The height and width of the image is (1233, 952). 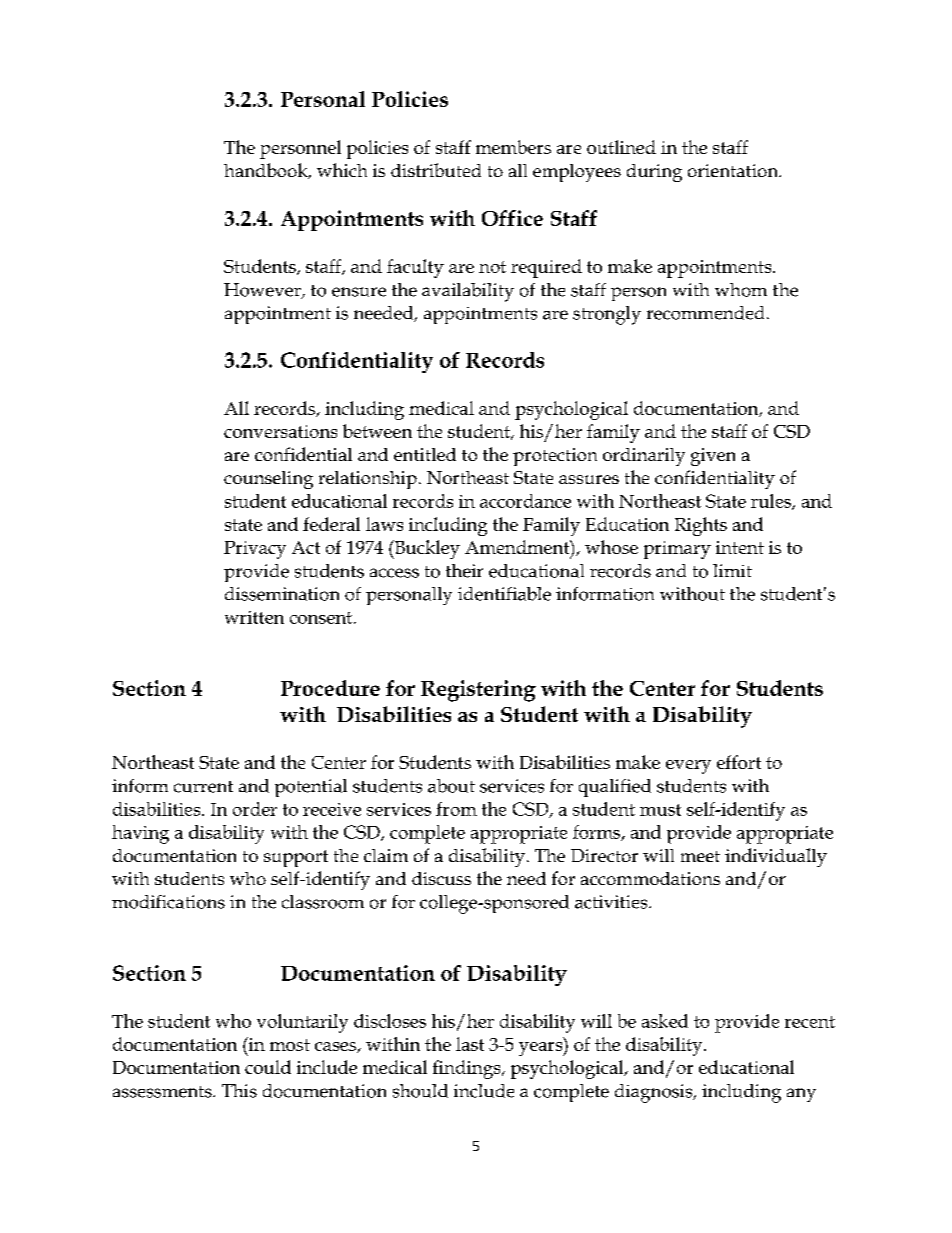 What do you see at coordinates (254, 617) in the image?
I see `written` at bounding box center [254, 617].
